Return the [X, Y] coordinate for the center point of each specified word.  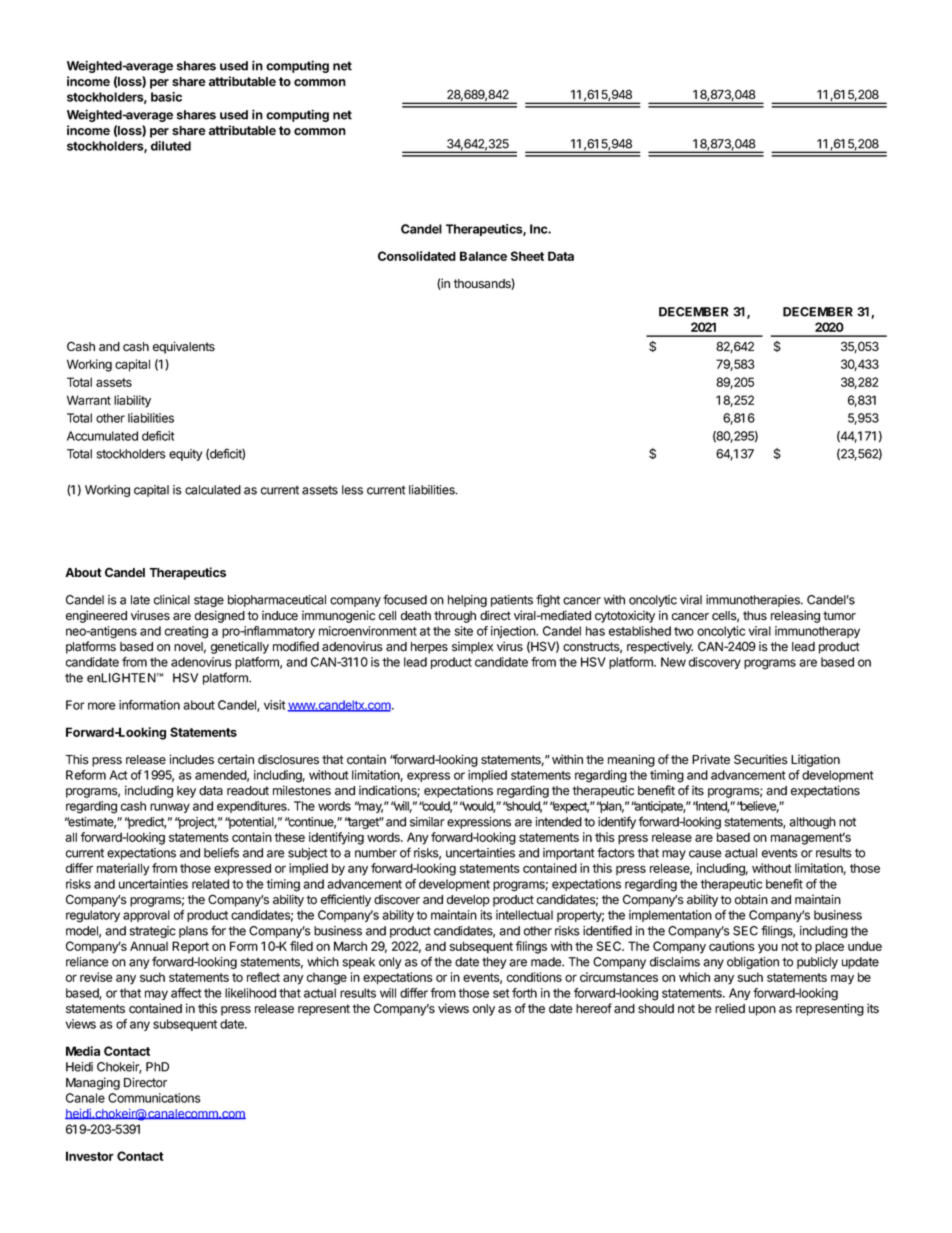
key [186, 792]
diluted [171, 146]
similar [427, 822]
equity [185, 455]
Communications [154, 1098]
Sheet [527, 256]
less [352, 490]
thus [755, 616]
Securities [761, 759]
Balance [483, 256]
